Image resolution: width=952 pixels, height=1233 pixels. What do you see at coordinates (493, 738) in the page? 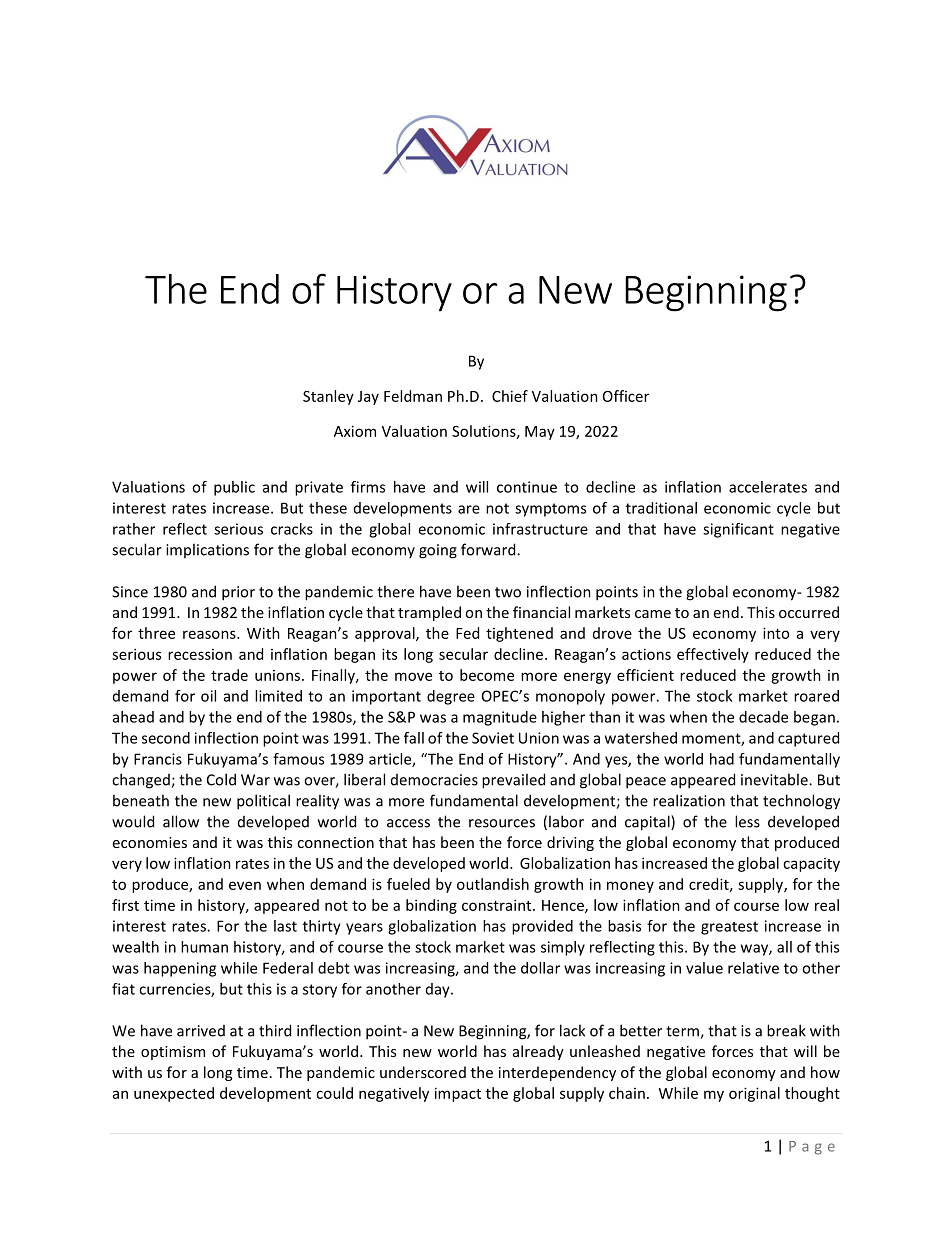
I see `Soviet` at bounding box center [493, 738].
